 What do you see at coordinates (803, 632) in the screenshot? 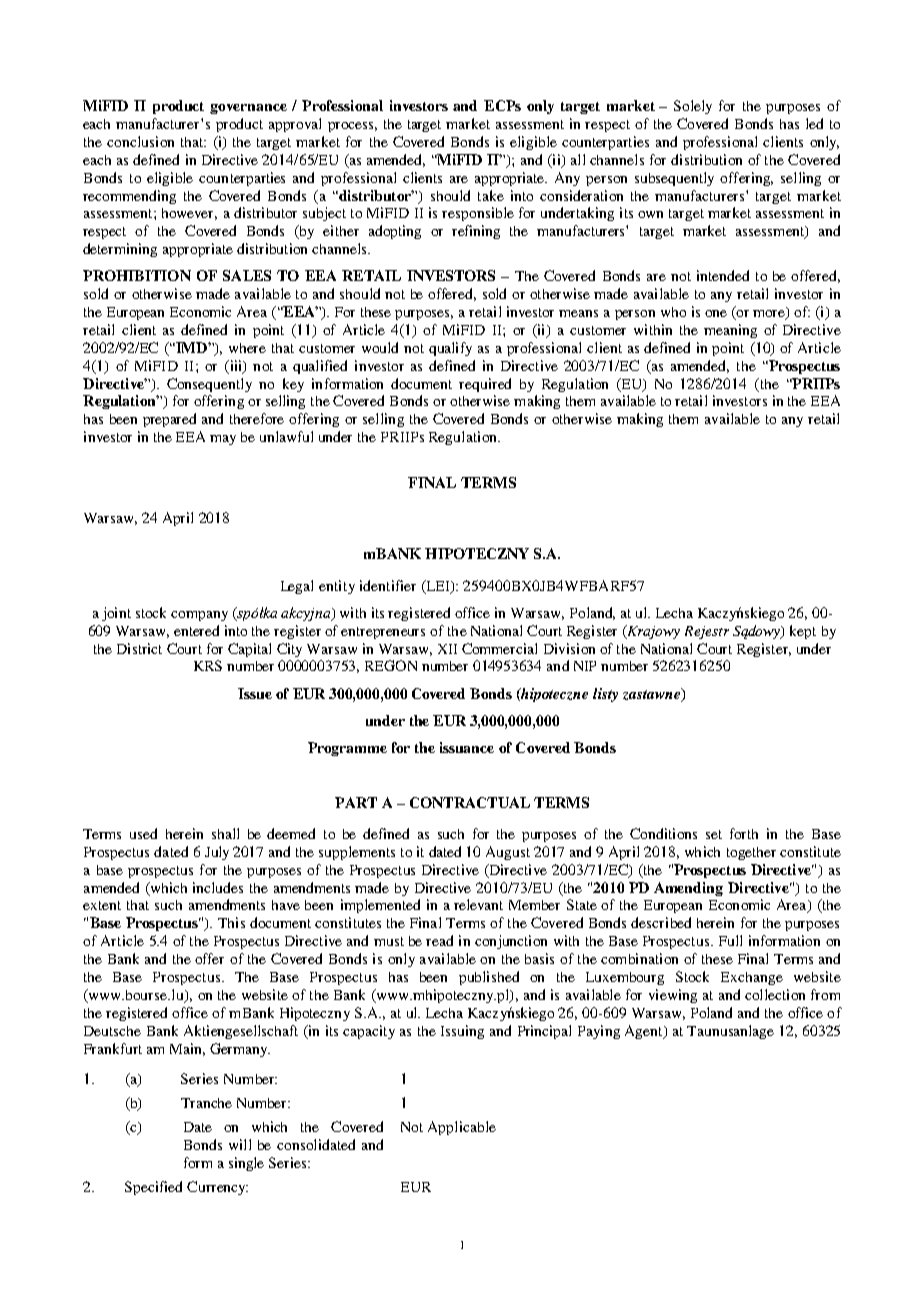
I see `kept` at bounding box center [803, 632].
